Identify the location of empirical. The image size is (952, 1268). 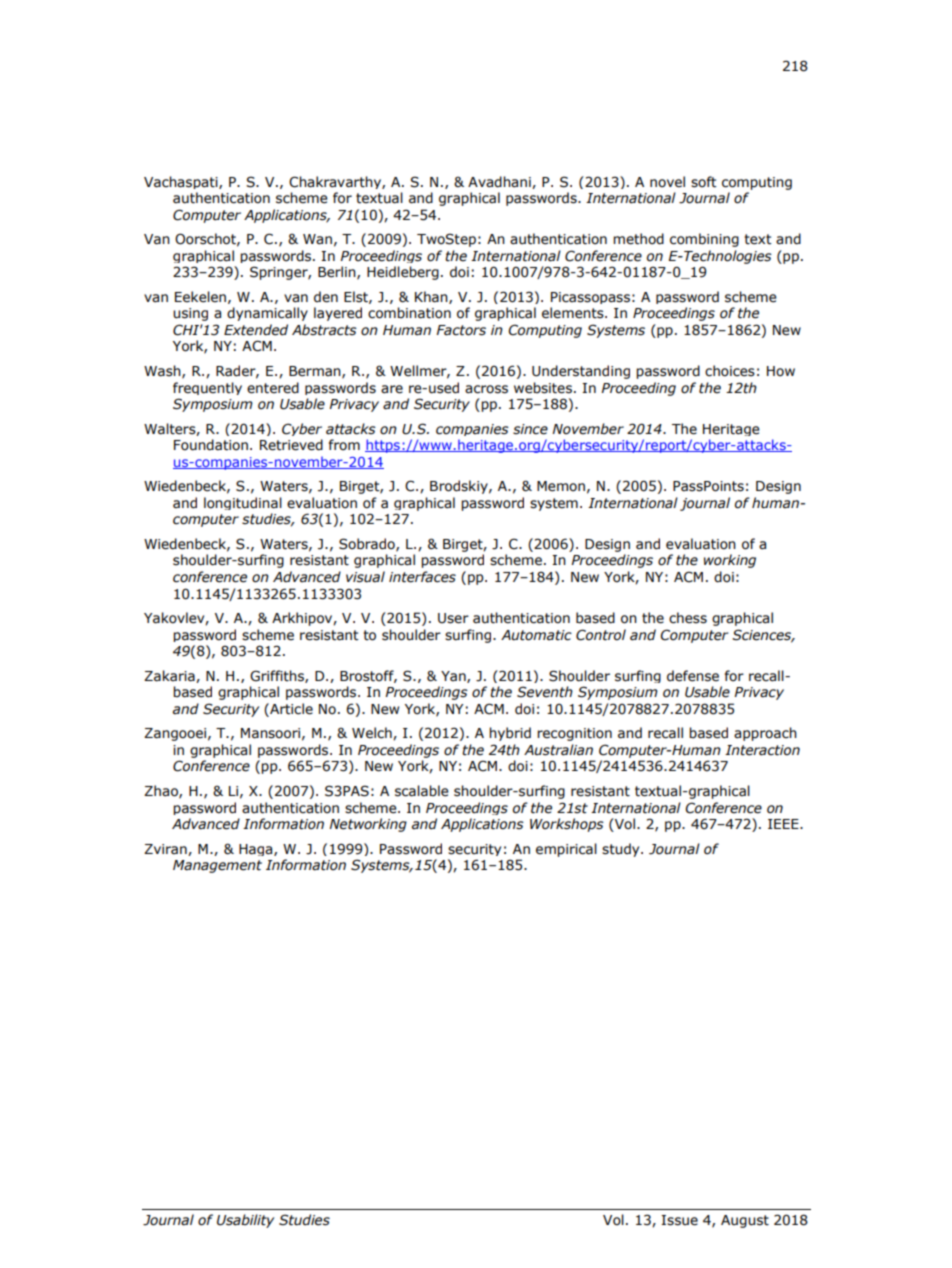
(566, 850).
